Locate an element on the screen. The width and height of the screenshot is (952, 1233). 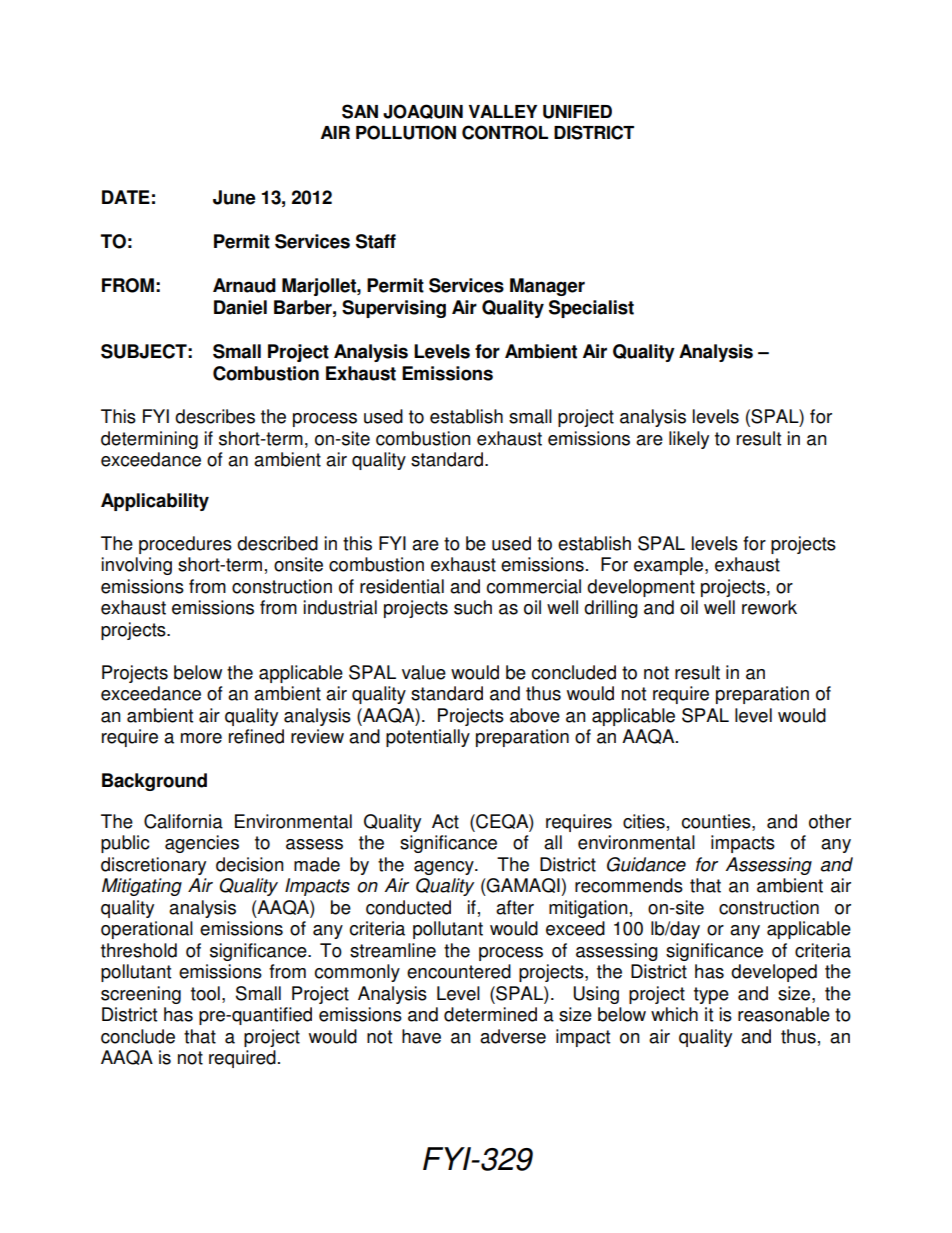
describes is located at coordinates (215, 416).
